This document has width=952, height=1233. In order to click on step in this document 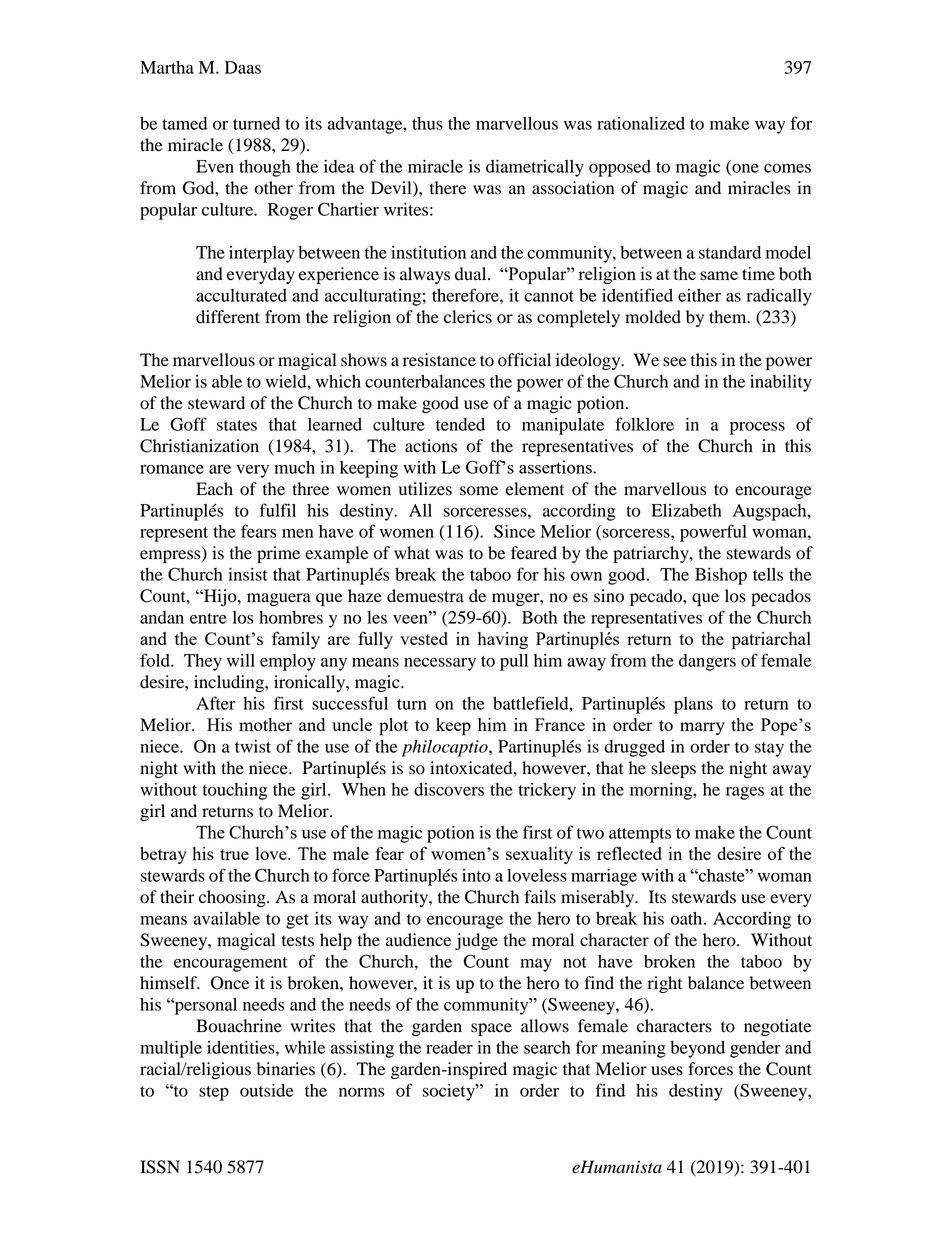, I will do `click(214, 1093)`.
